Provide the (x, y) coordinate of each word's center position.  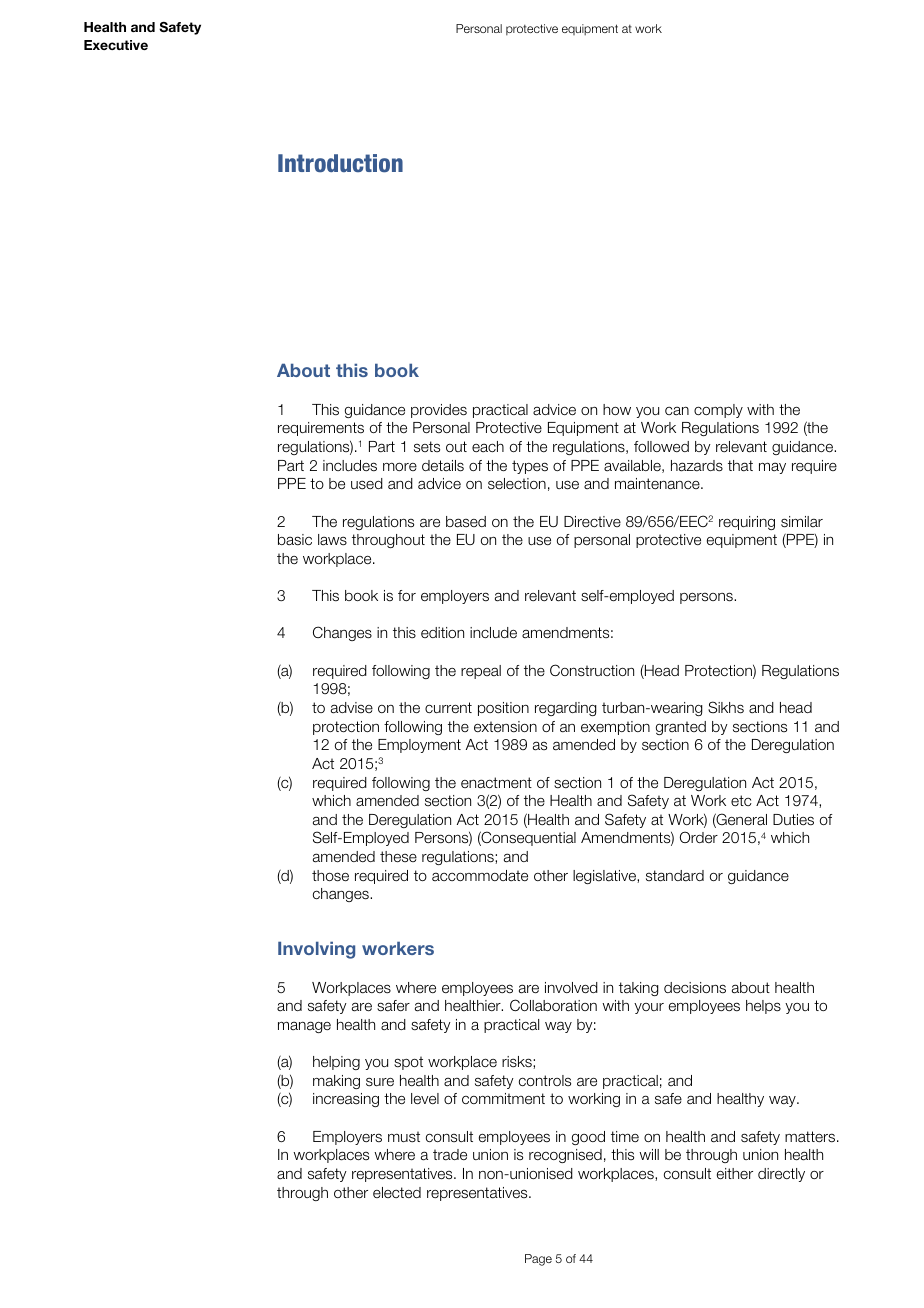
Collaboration (553, 1005)
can (677, 411)
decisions (695, 988)
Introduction (340, 163)
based (466, 522)
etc (741, 800)
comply (718, 411)
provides (439, 411)
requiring (747, 523)
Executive (116, 45)
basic (295, 540)
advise (352, 708)
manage (304, 1027)
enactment (496, 783)
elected (397, 1192)
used (367, 484)
